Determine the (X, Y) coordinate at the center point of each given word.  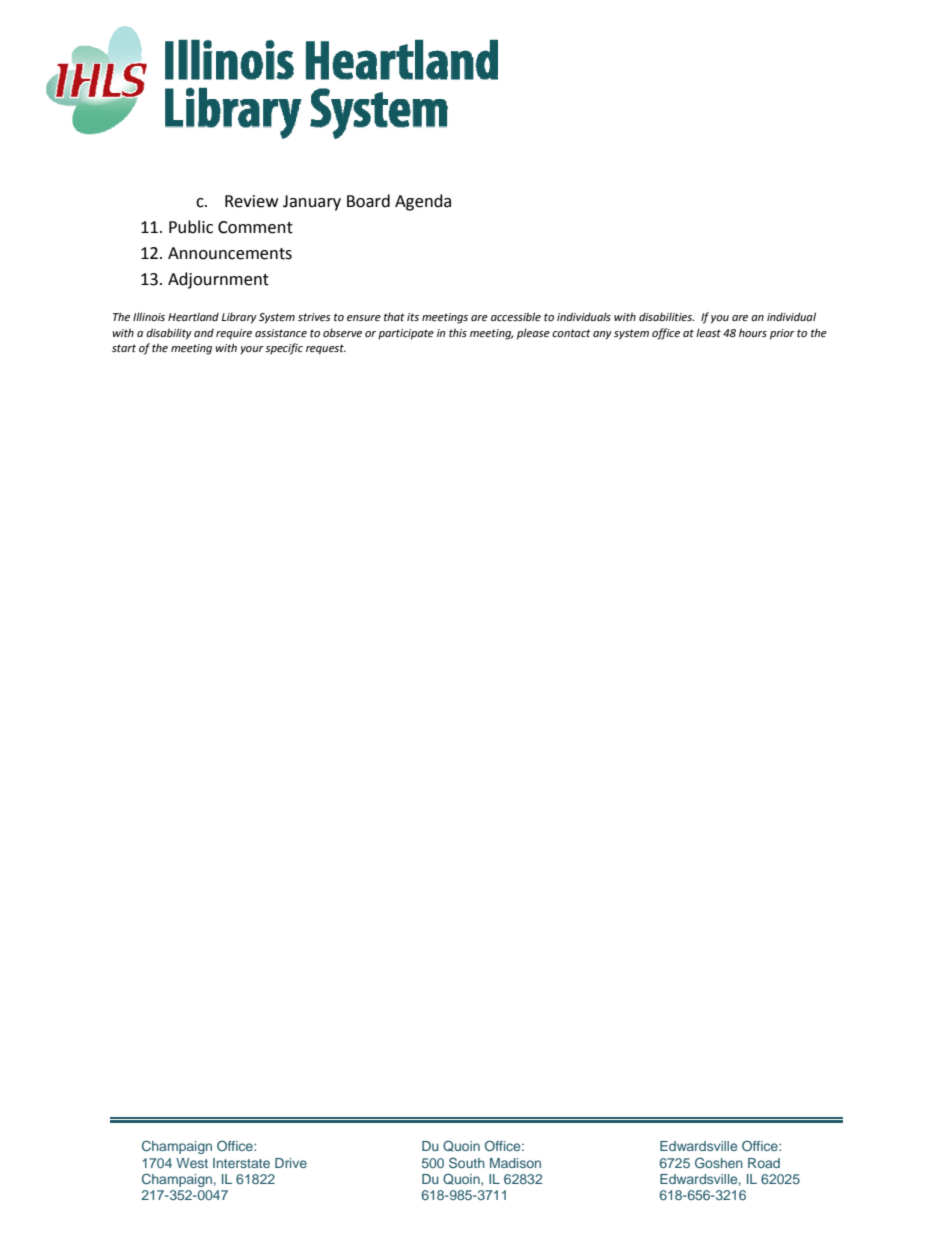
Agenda (423, 202)
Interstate (241, 1163)
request (326, 349)
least (708, 332)
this (458, 332)
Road (764, 1163)
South (467, 1162)
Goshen (719, 1162)
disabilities (666, 316)
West (192, 1163)
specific (284, 349)
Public (191, 227)
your (252, 350)
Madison (515, 1163)
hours (753, 332)
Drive (291, 1163)
